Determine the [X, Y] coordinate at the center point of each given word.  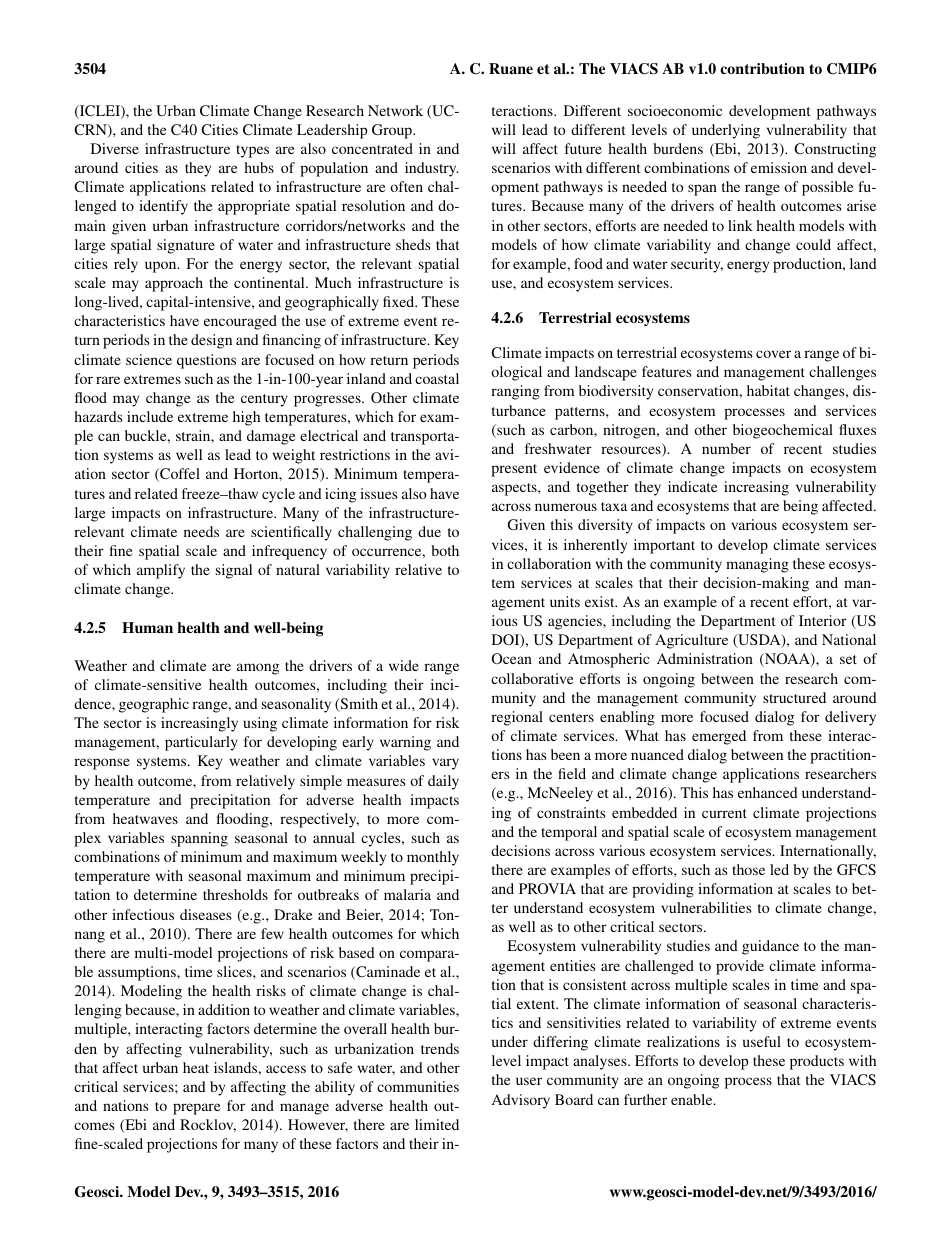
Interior [823, 620]
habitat [768, 390]
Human [147, 627]
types [252, 151]
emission [779, 167]
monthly [433, 858]
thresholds [235, 894]
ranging [515, 392]
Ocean [512, 658]
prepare [196, 1109]
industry [432, 169]
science [149, 359]
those [748, 869]
